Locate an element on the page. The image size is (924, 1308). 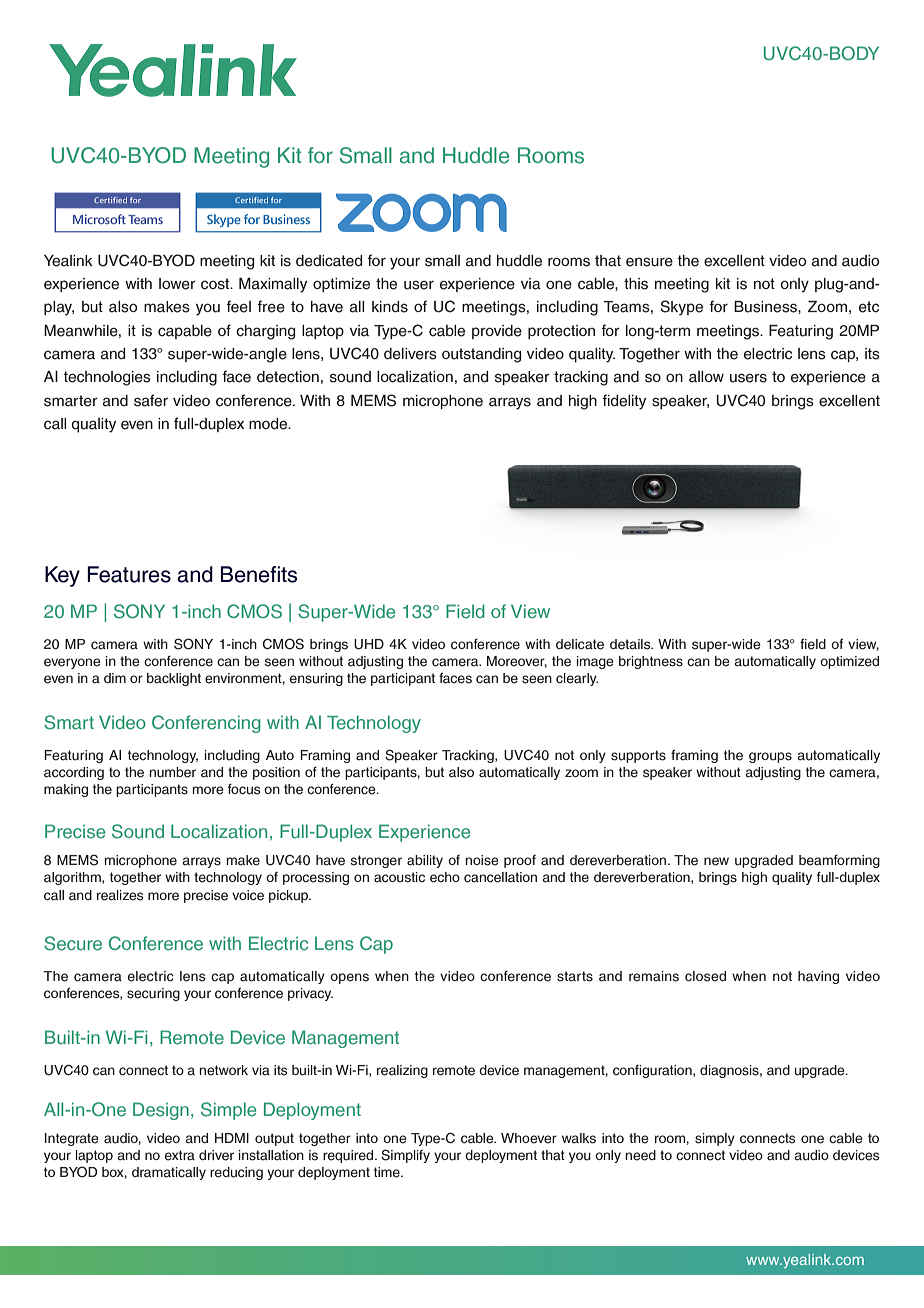
simply is located at coordinates (715, 1139).
